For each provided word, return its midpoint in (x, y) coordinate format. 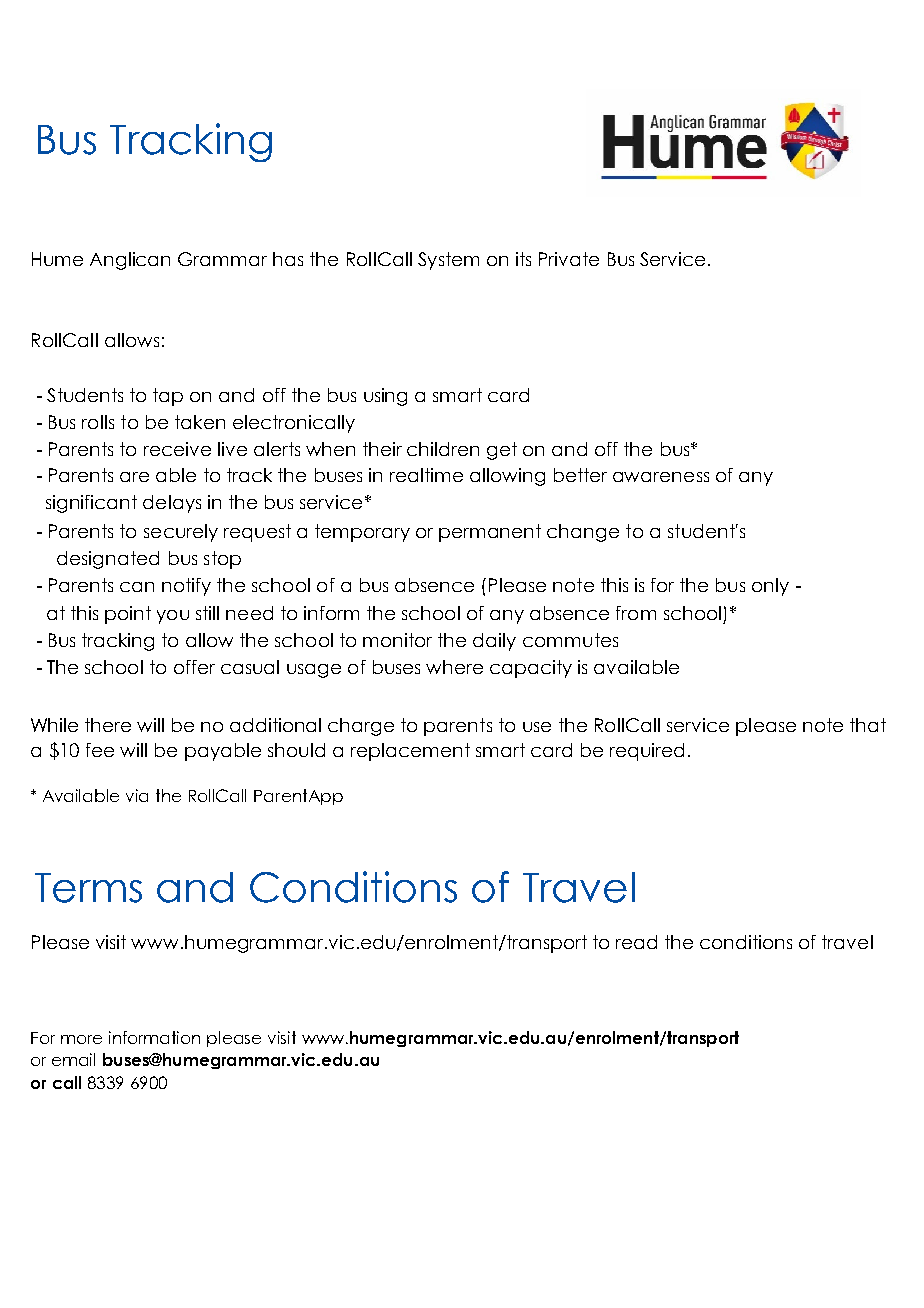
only (770, 587)
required (647, 752)
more (81, 1039)
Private (569, 259)
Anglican (130, 261)
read (636, 942)
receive (177, 449)
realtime (426, 475)
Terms (88, 888)
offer (194, 667)
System (448, 261)
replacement (410, 752)
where (454, 667)
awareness (661, 477)
